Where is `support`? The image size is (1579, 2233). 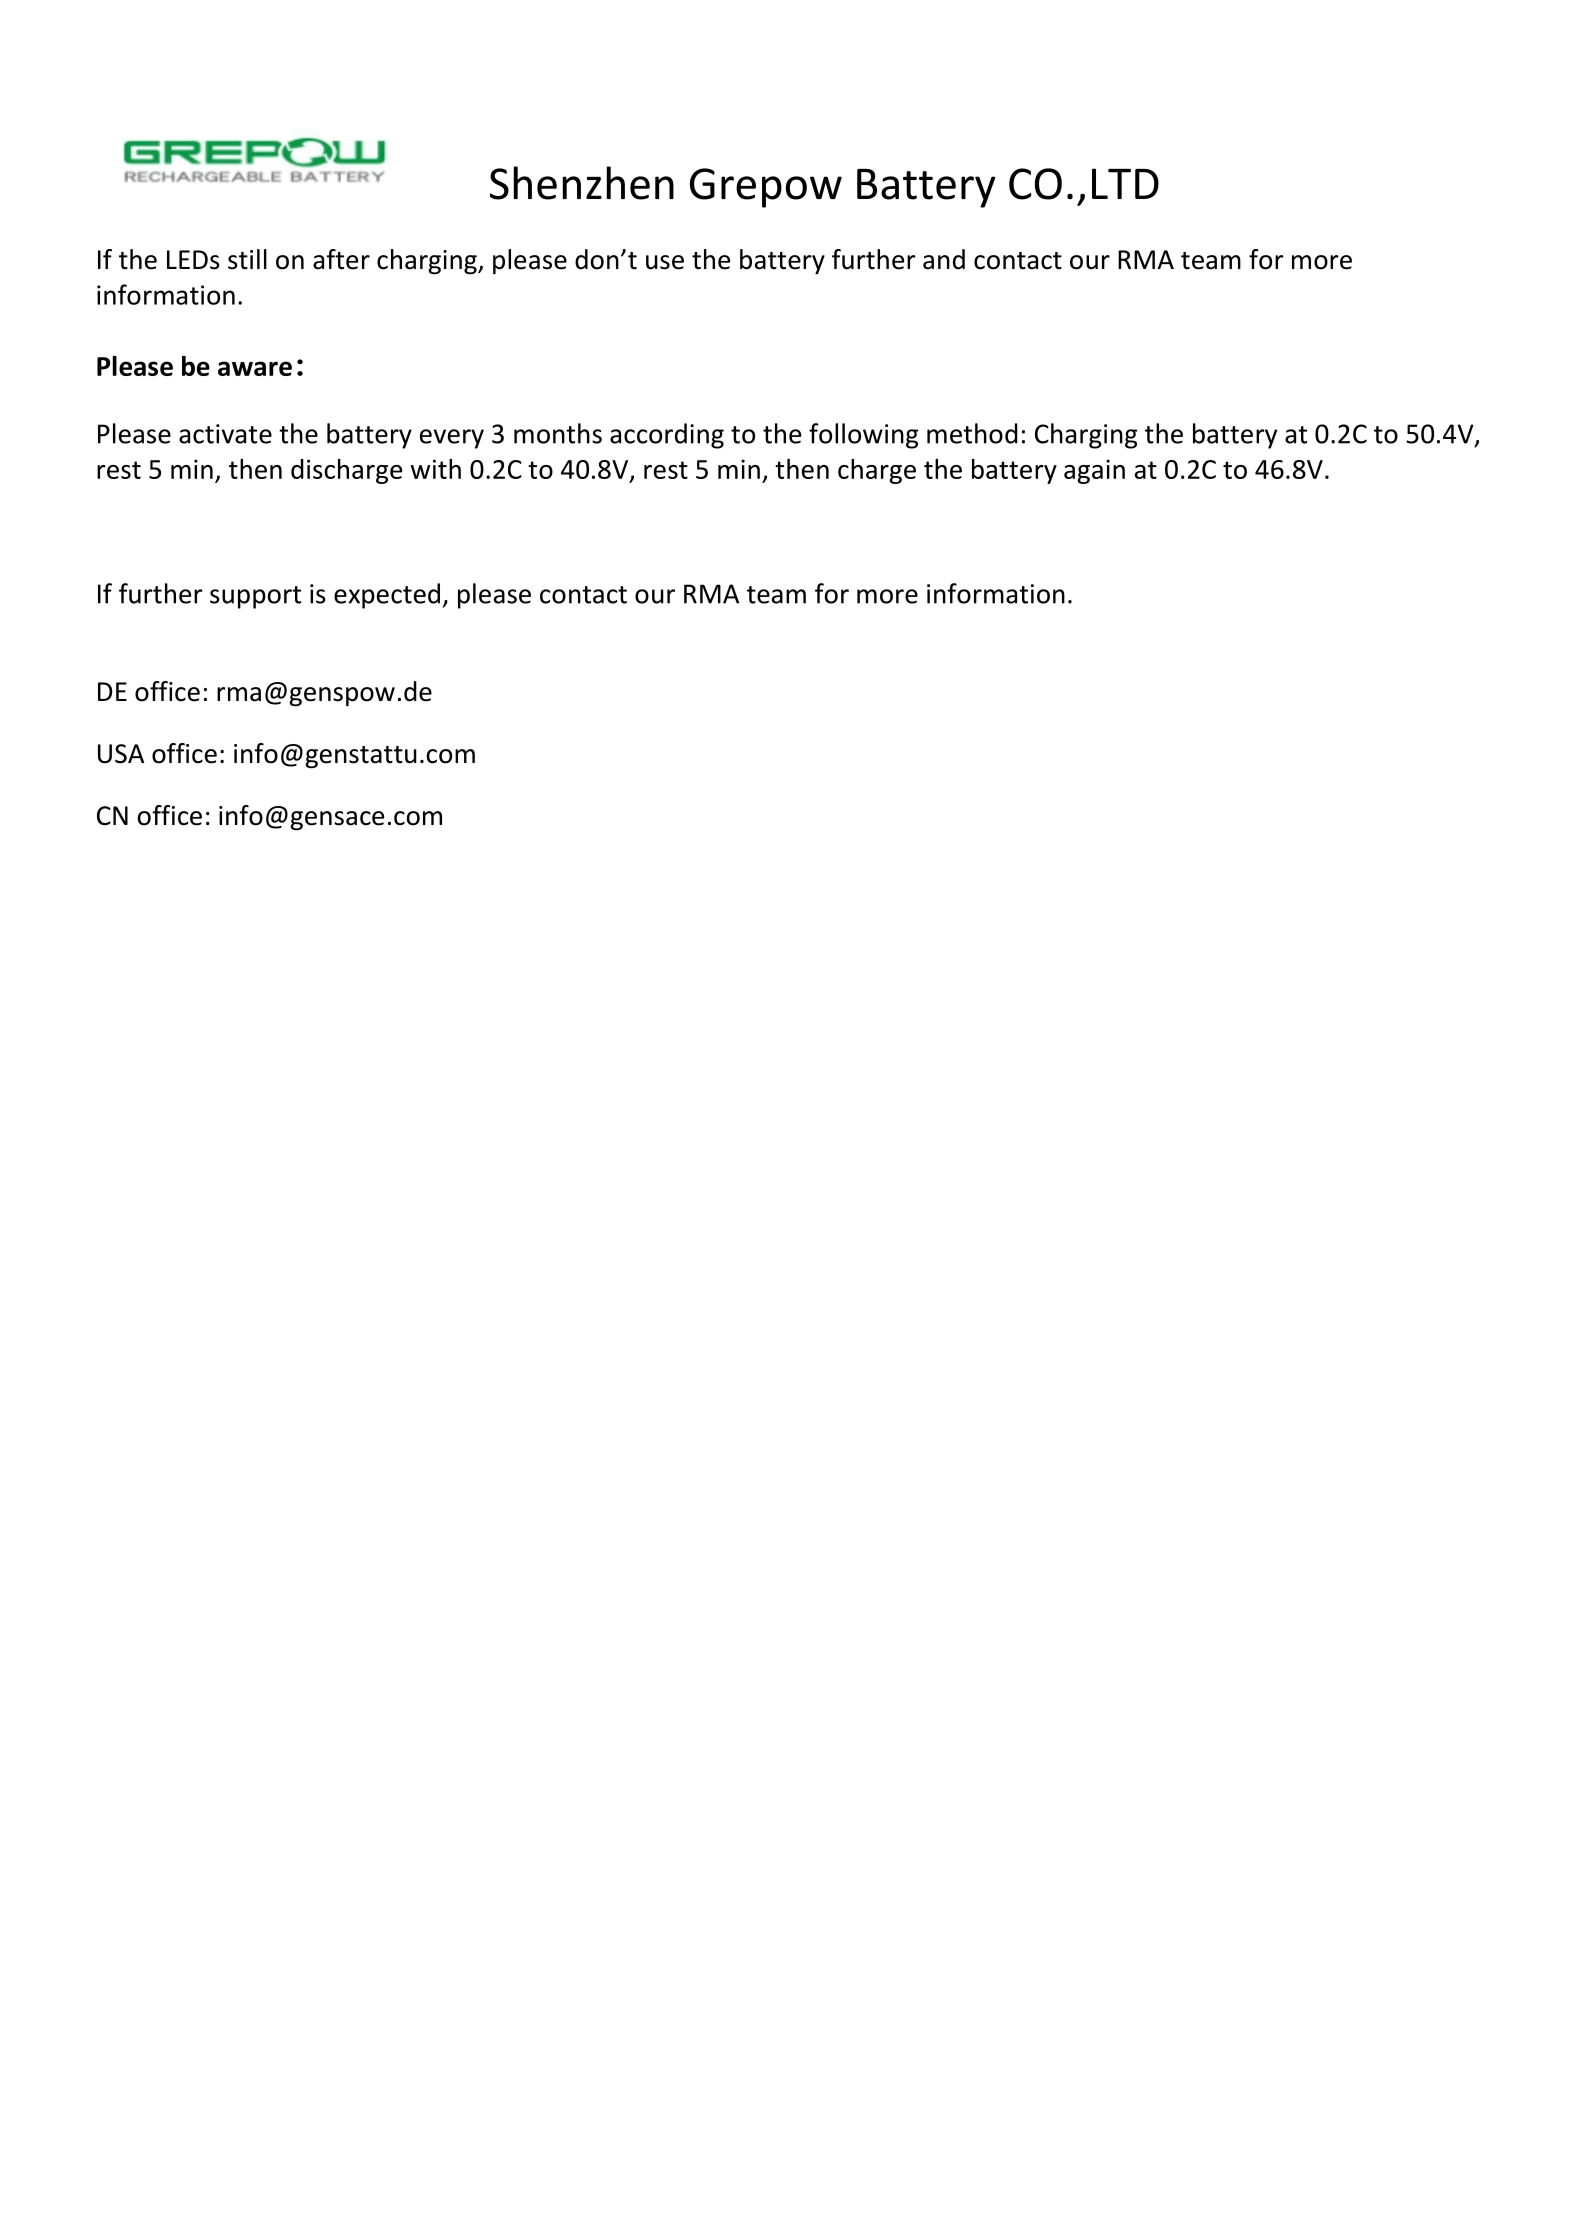
support is located at coordinates (255, 597).
